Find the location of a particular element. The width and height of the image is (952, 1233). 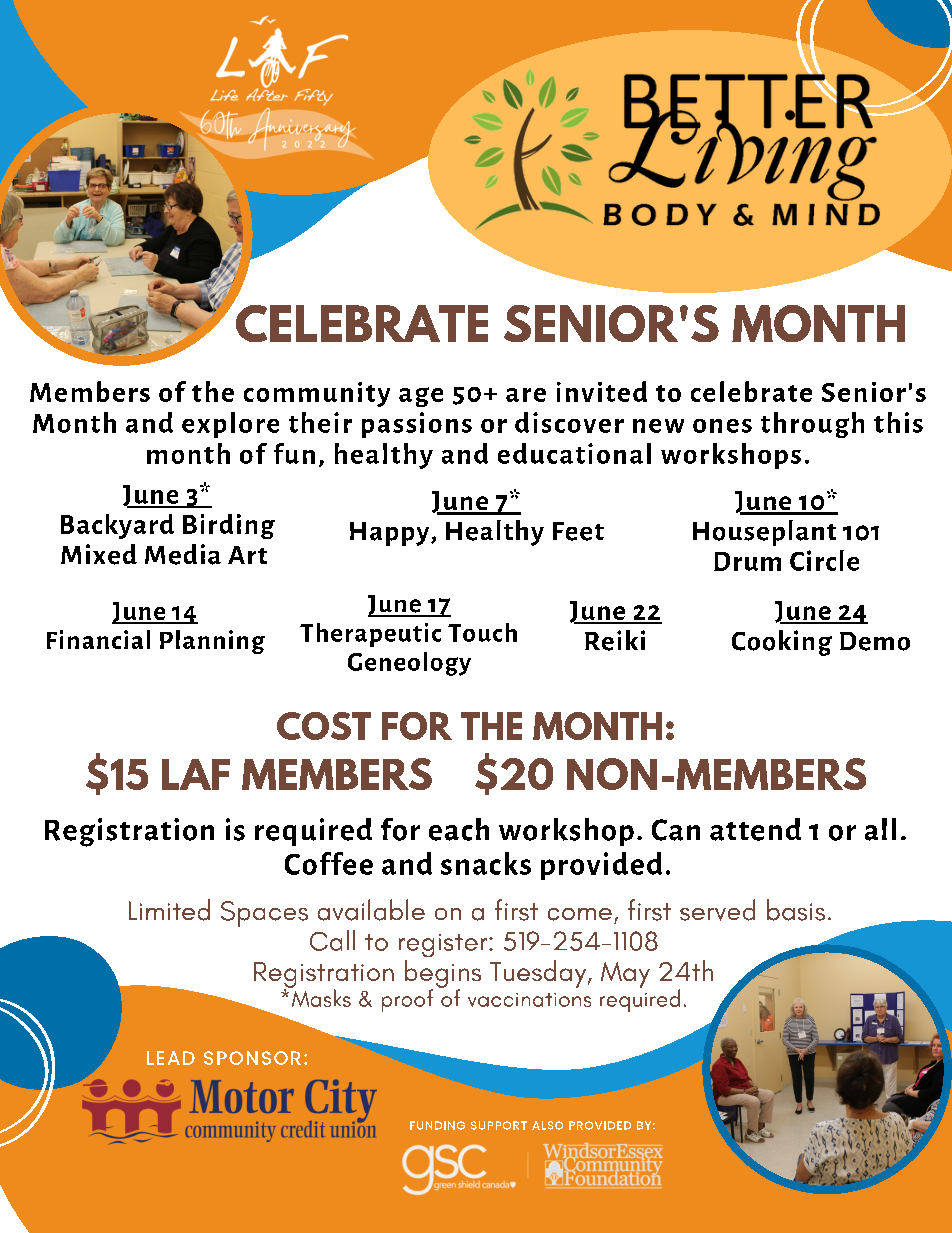

LAF is located at coordinates (196, 774).
